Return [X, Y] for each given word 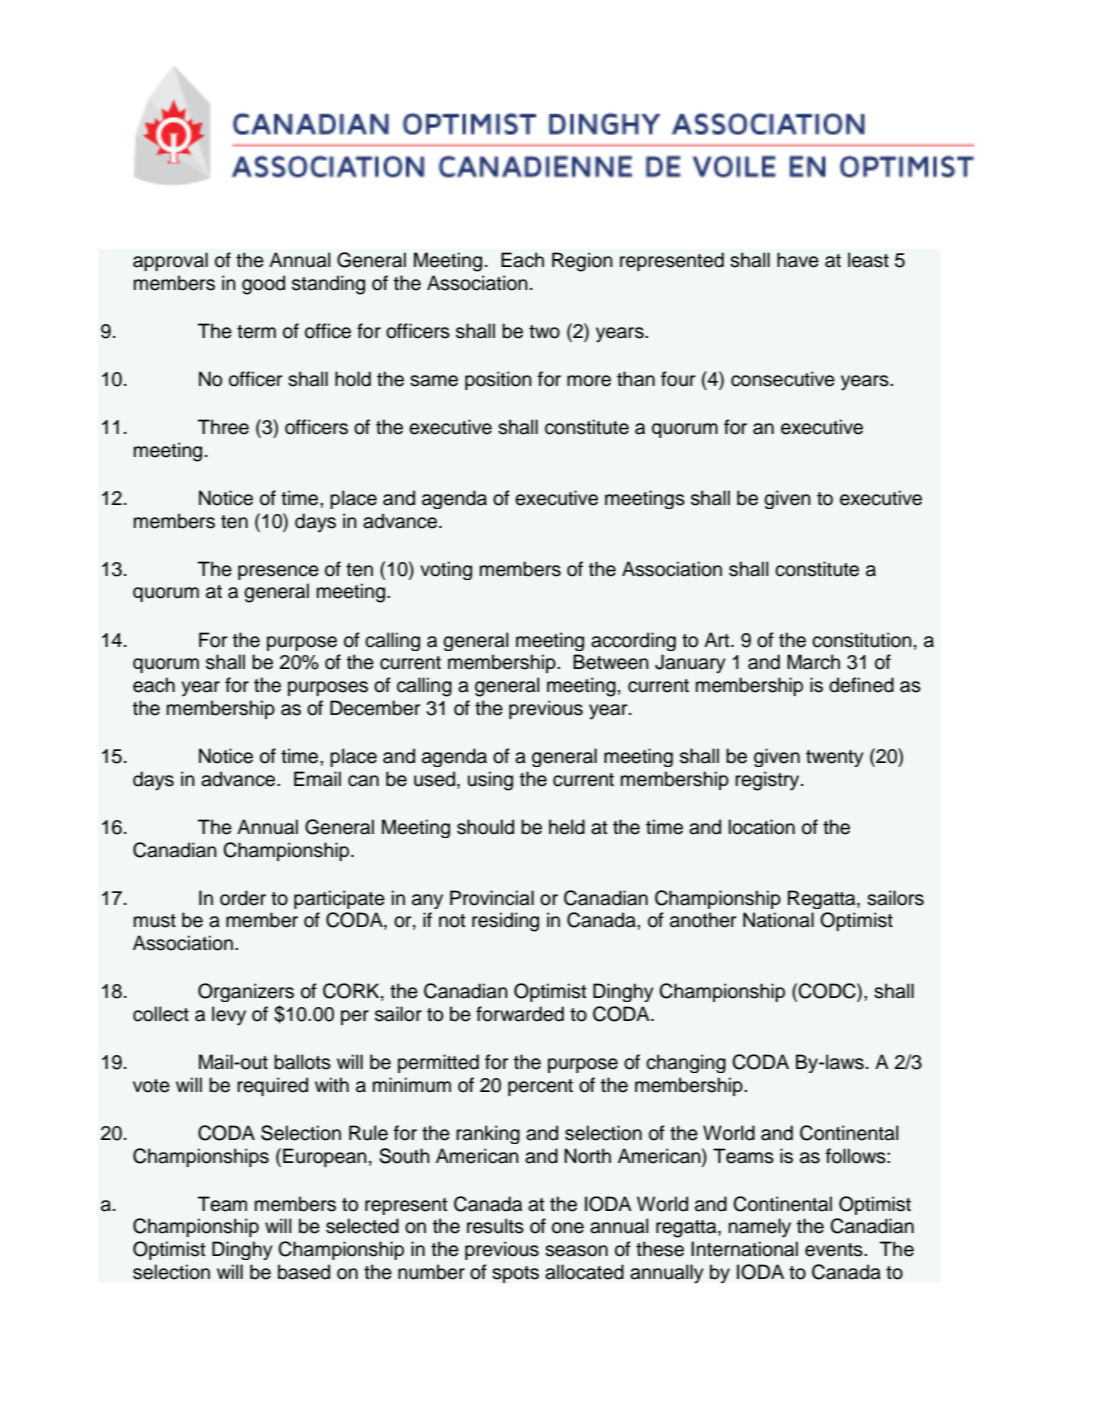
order [243, 898]
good [263, 285]
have [798, 260]
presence [278, 572]
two [544, 332]
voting [446, 570]
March [813, 662]
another [703, 920]
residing [505, 922]
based [304, 1272]
